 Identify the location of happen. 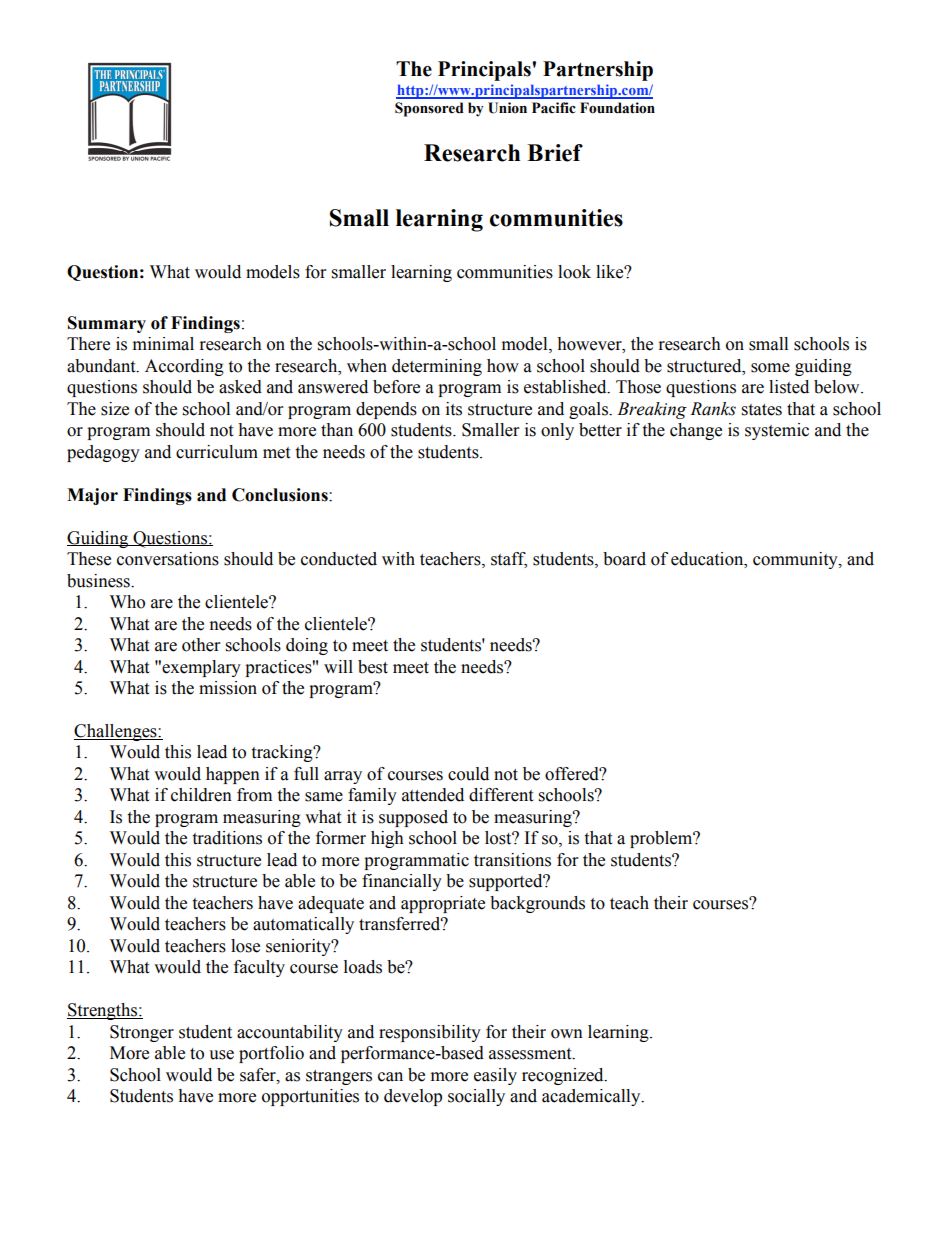
(233, 775).
